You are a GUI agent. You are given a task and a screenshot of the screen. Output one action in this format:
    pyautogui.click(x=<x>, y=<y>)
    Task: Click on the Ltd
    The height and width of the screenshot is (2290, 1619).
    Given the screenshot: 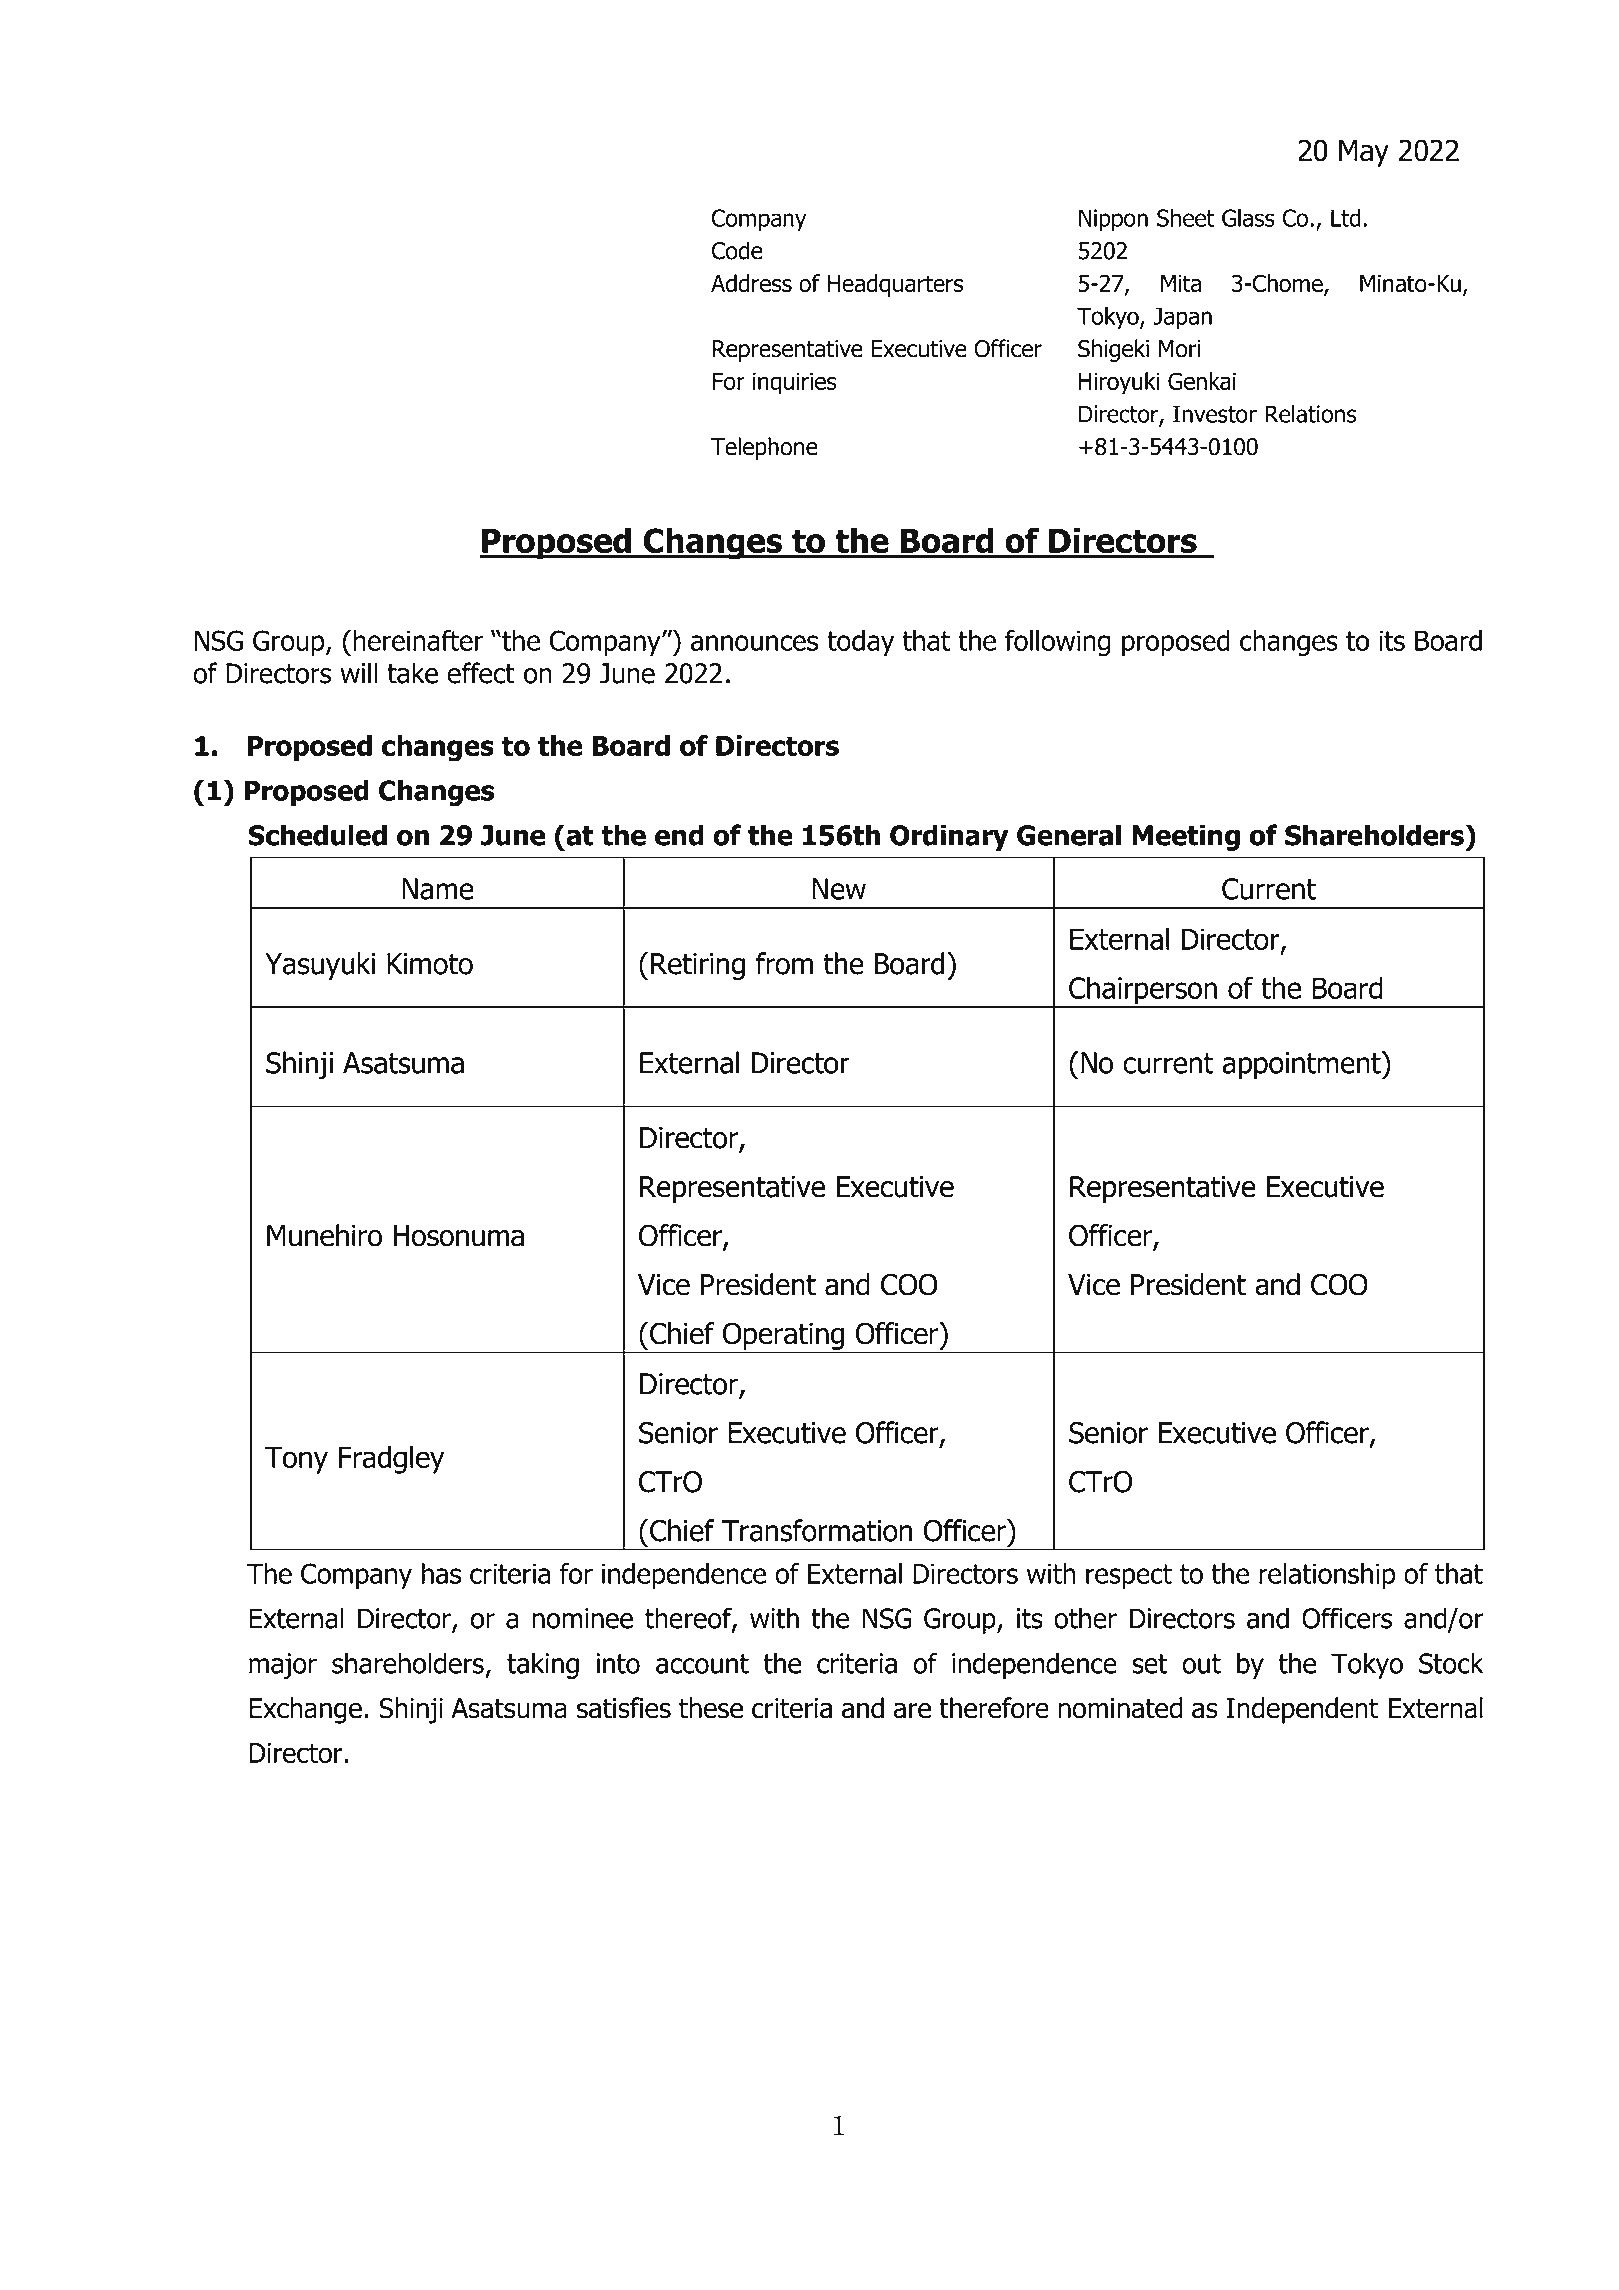 What is the action you would take?
    pyautogui.click(x=1346, y=218)
